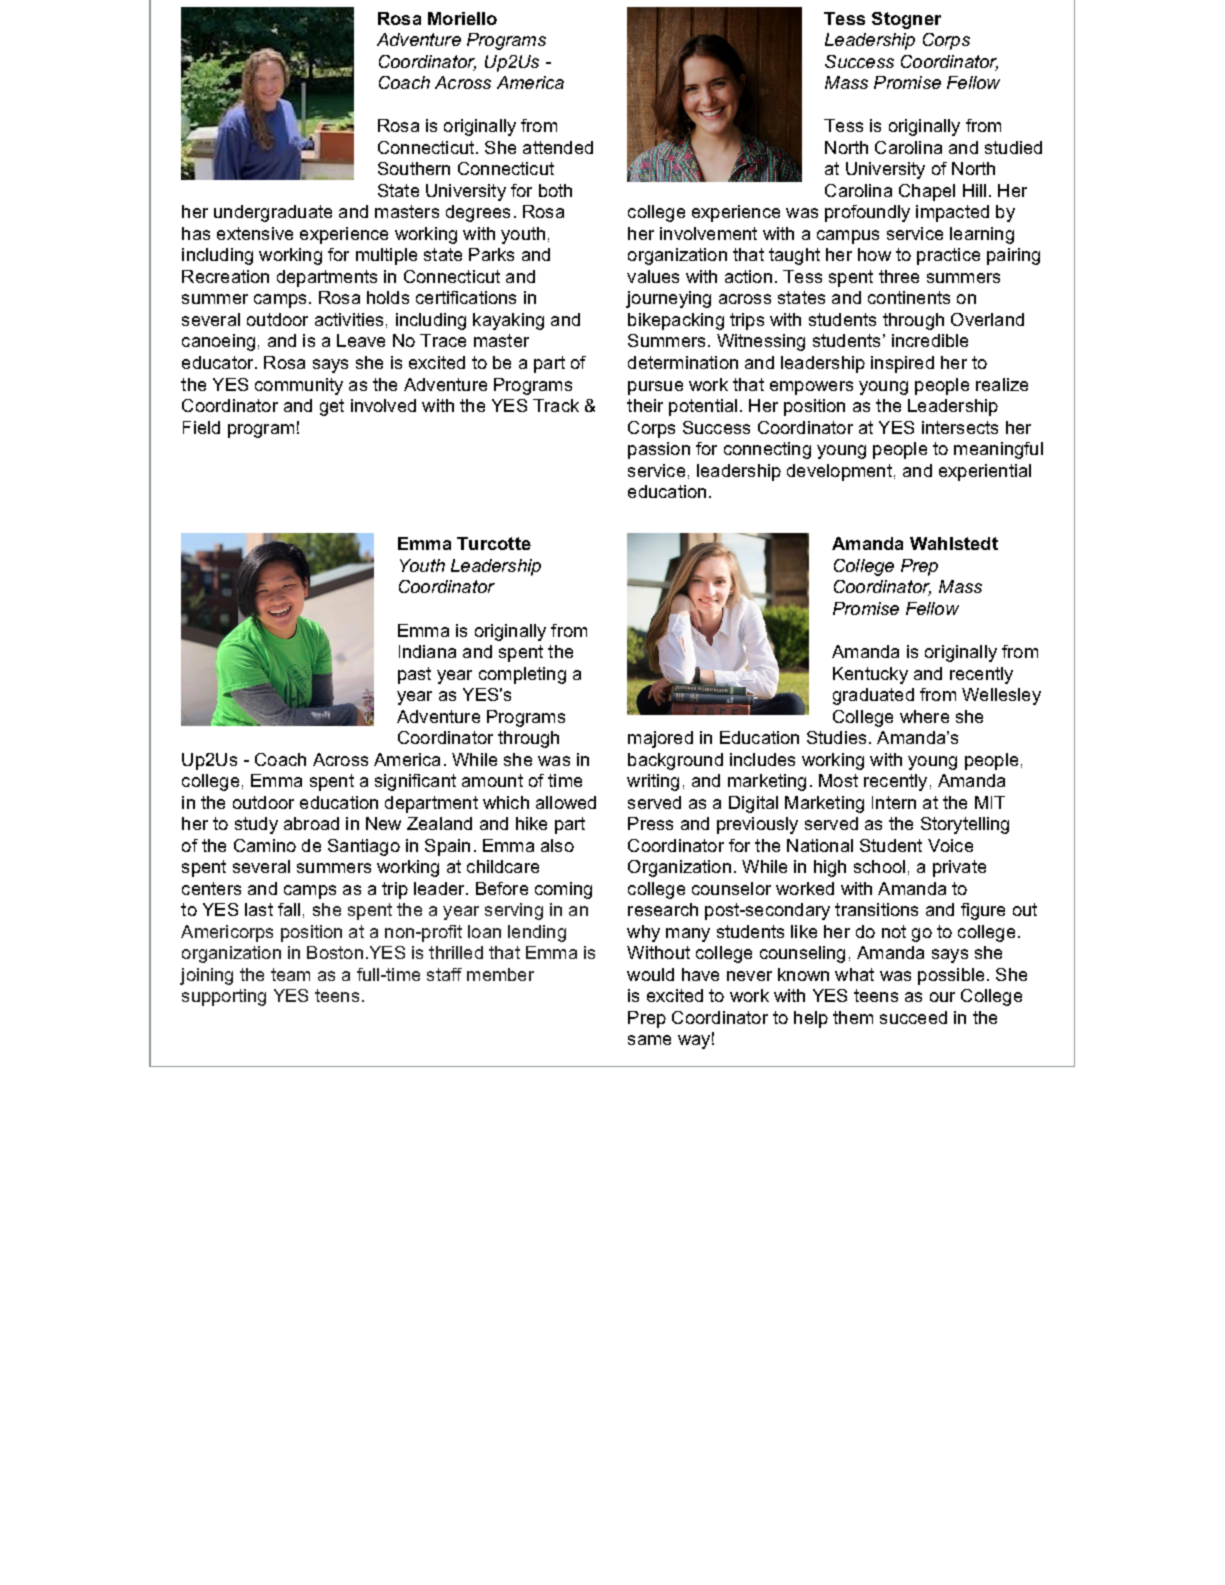 Image resolution: width=1225 pixels, height=1585 pixels. What do you see at coordinates (427, 651) in the screenshot?
I see `Indiana` at bounding box center [427, 651].
